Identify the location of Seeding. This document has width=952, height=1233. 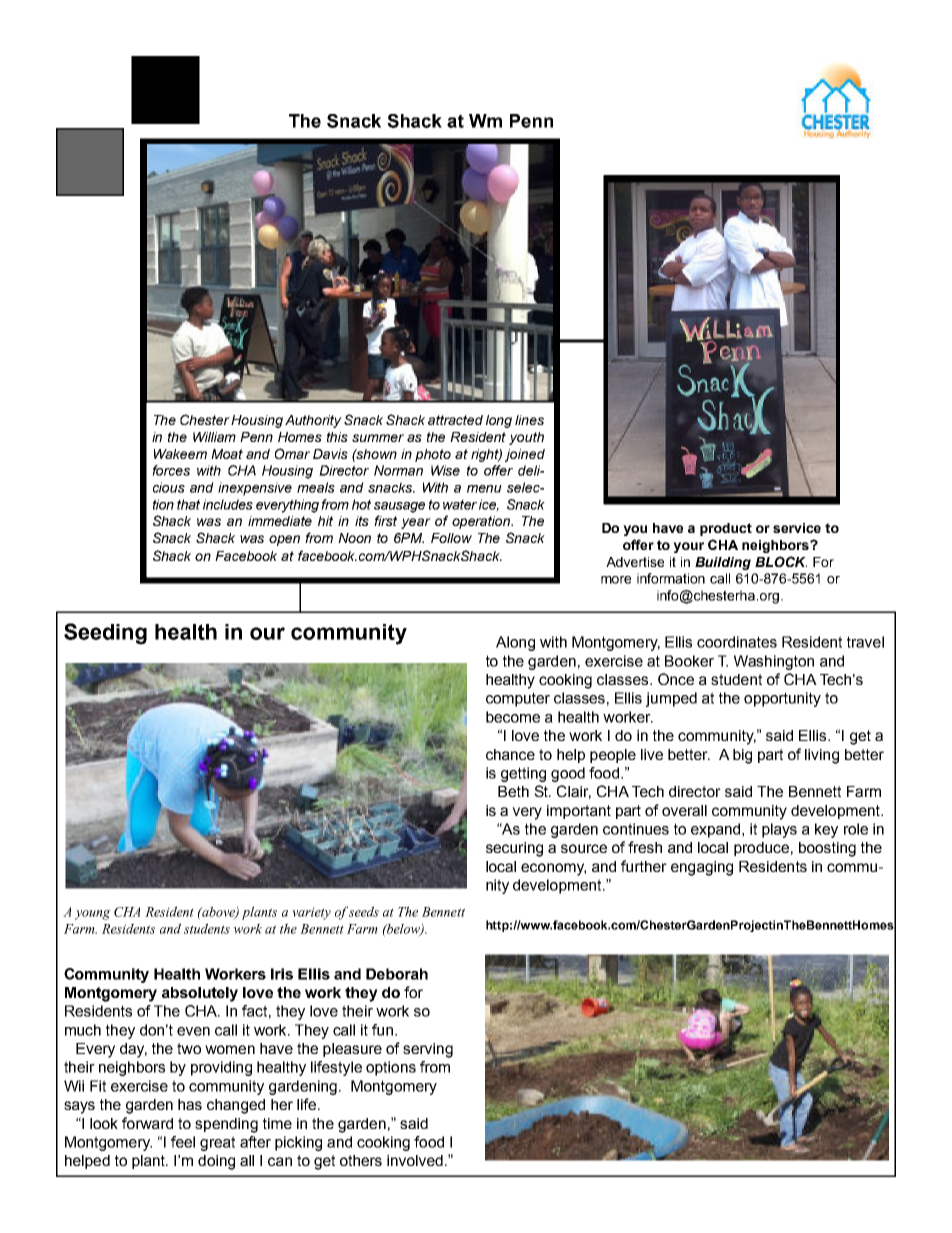
(105, 634).
